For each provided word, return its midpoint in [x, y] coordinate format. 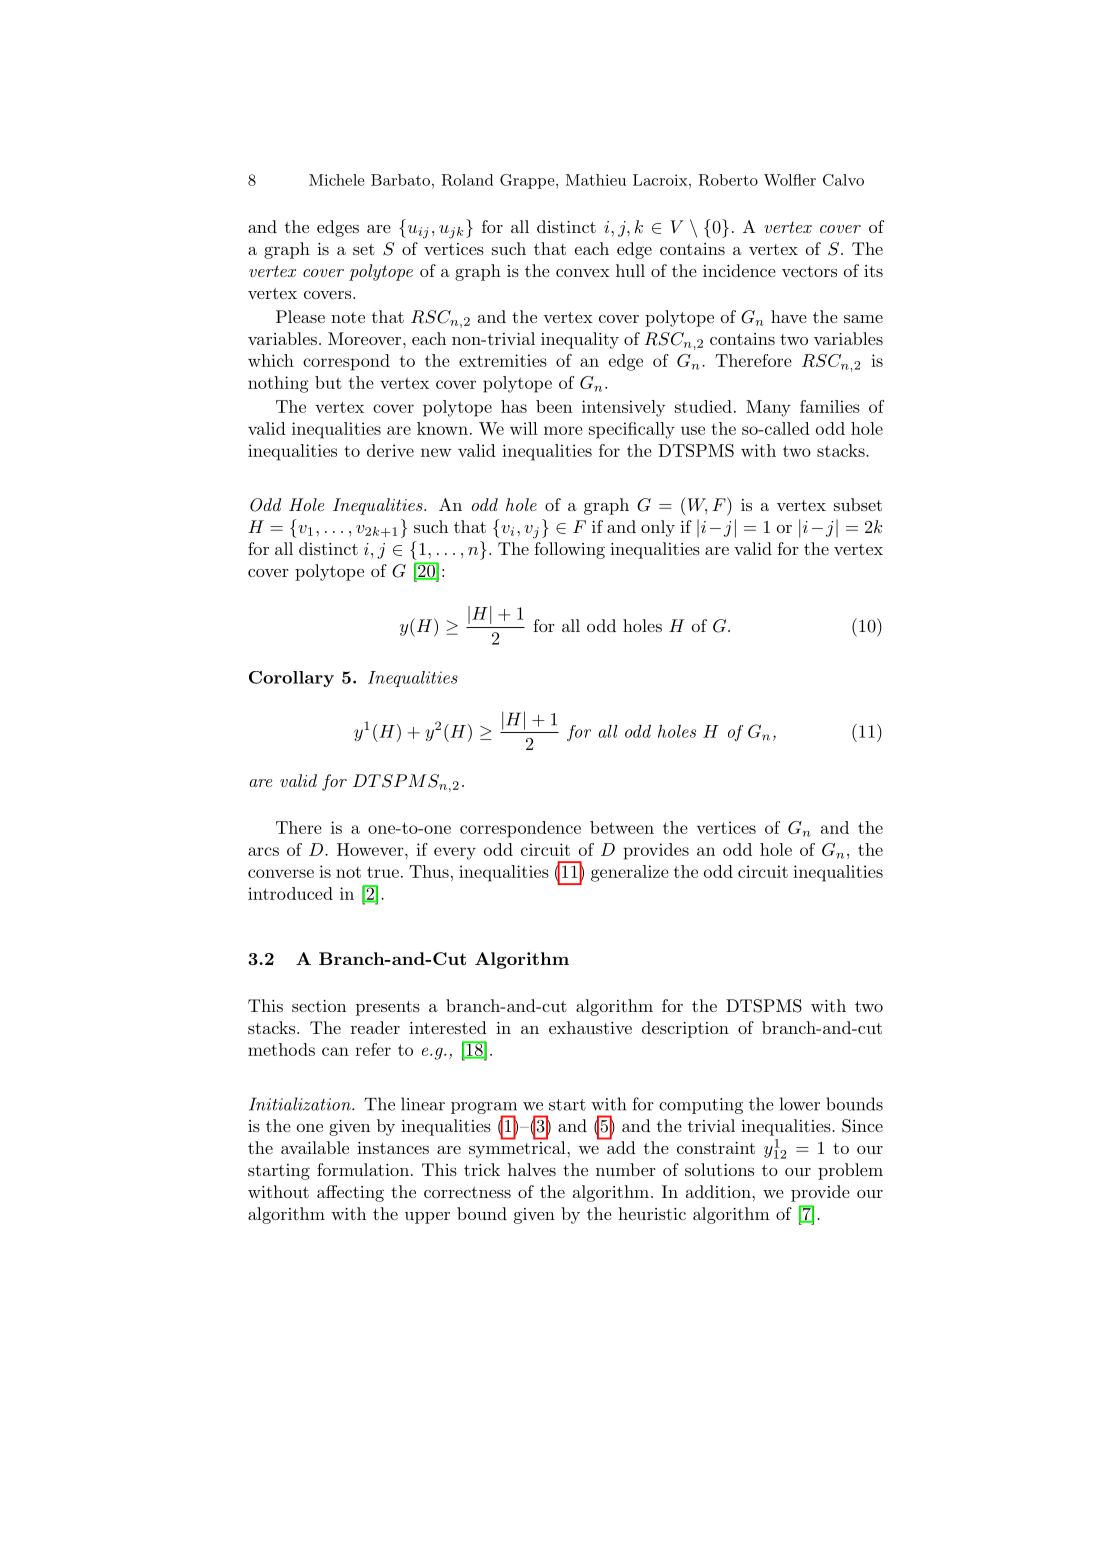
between [622, 827]
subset [858, 504]
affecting [350, 1193]
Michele [336, 180]
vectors [809, 271]
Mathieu [596, 180]
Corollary [291, 679]
